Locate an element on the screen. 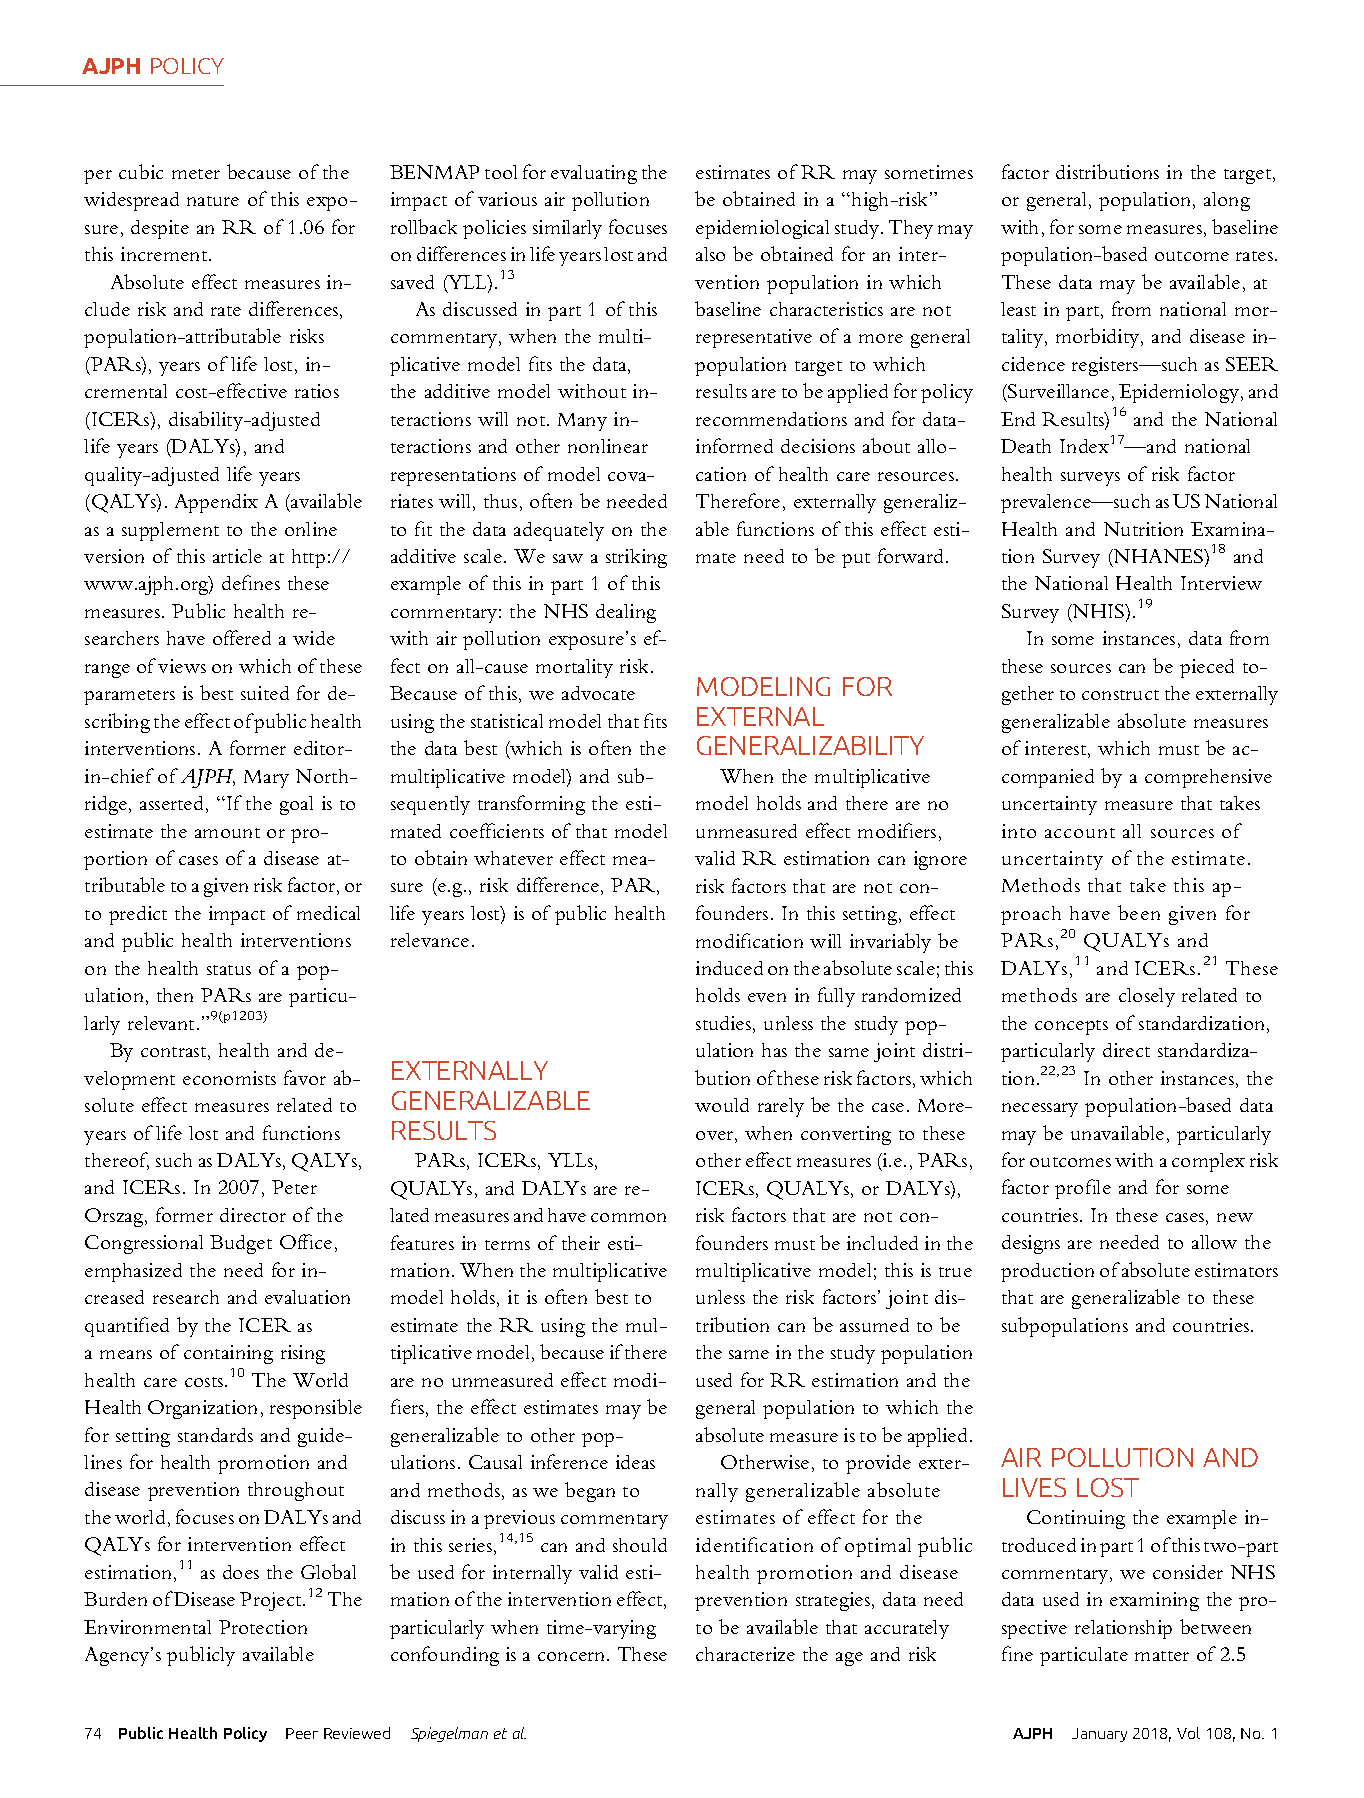 This screenshot has width=1364, height=1798. advocate is located at coordinates (598, 693).
